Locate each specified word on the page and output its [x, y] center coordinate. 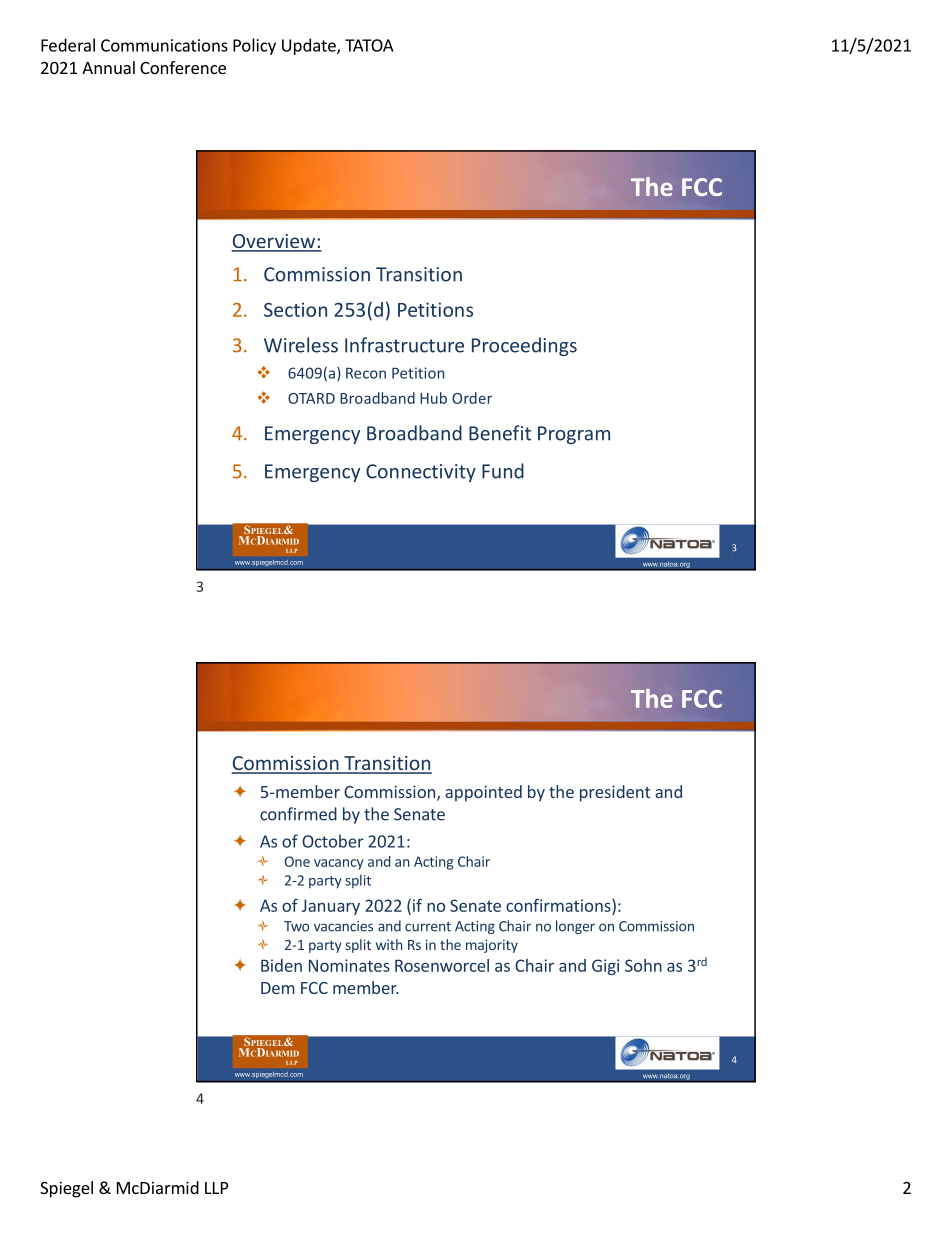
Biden [281, 965]
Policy [254, 46]
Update [310, 46]
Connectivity [421, 473]
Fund [503, 471]
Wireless [301, 345]
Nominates [349, 965]
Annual [108, 67]
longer [575, 927]
